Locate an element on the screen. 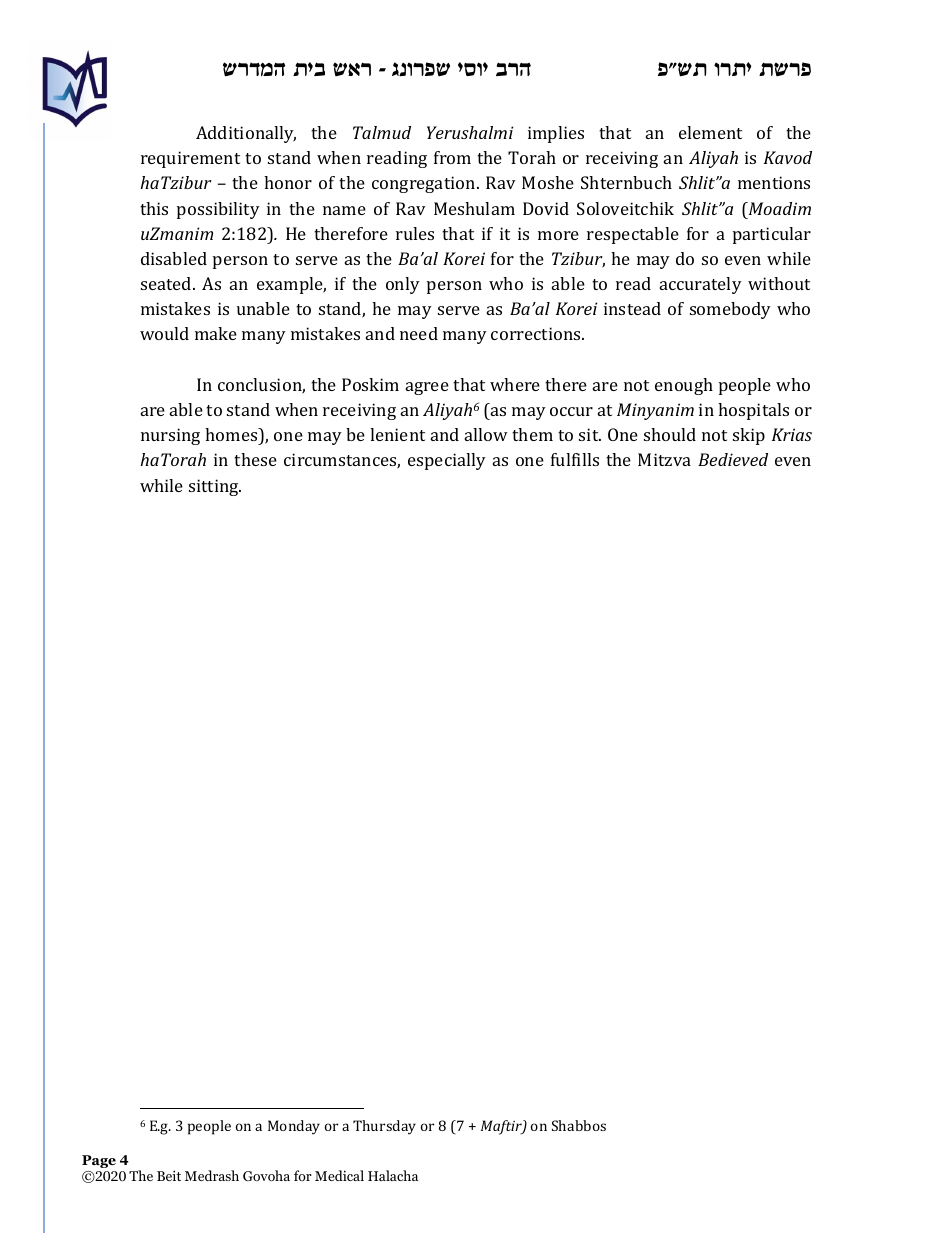 The height and width of the screenshot is (1233, 952). enough is located at coordinates (684, 386).
